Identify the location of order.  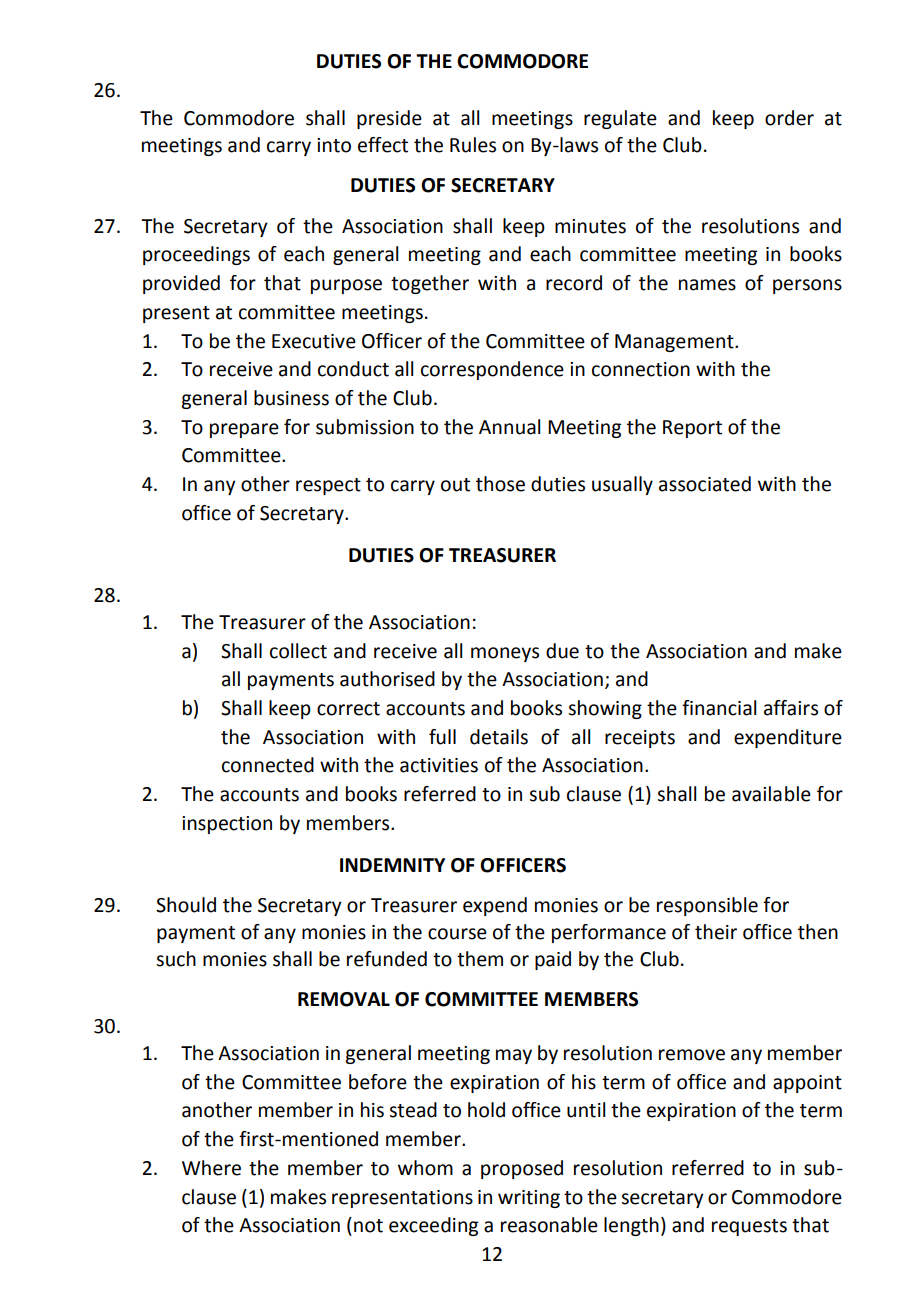
(789, 118).
